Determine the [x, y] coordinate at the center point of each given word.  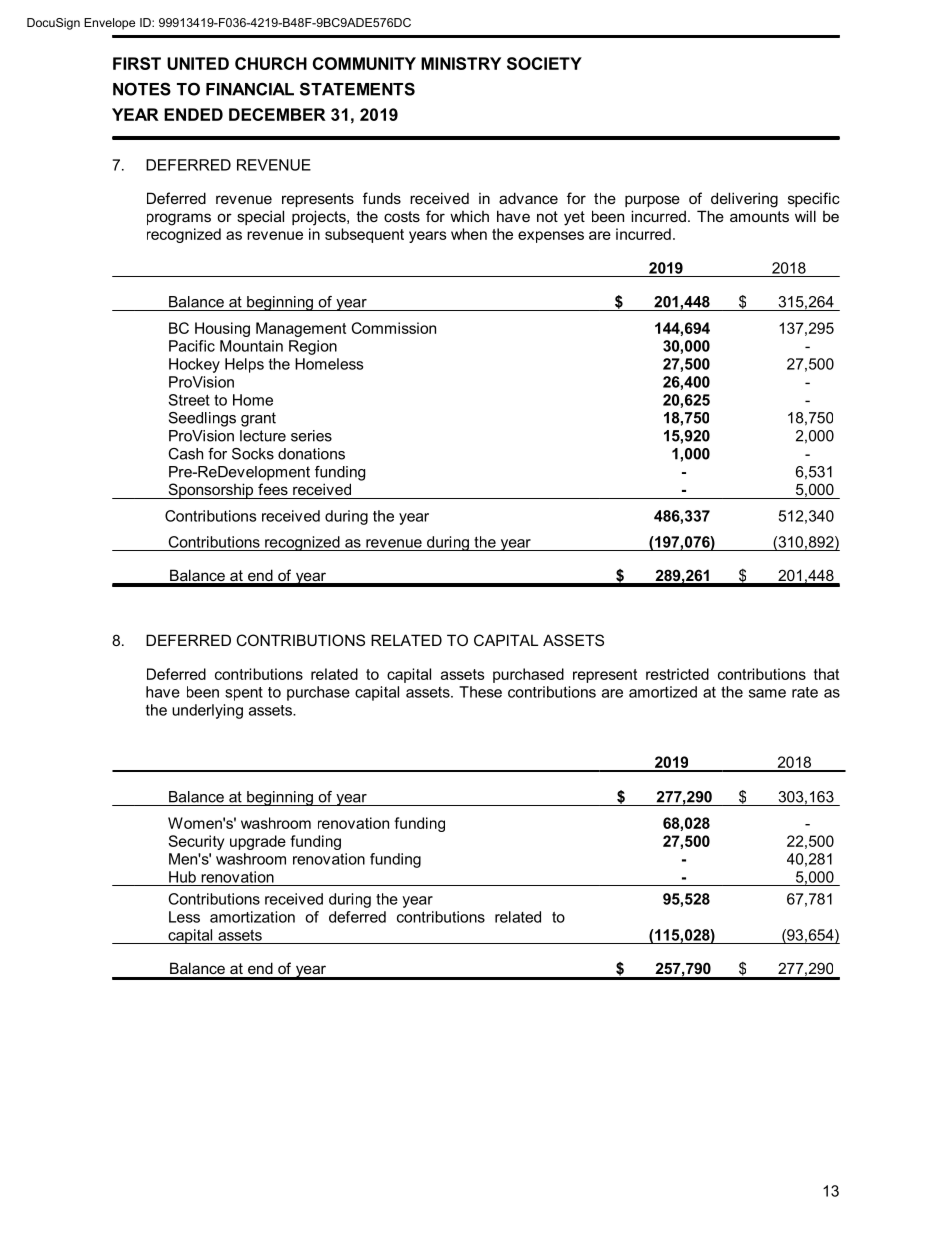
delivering [744, 200]
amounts [759, 216]
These [480, 692]
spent [244, 694]
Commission [394, 328]
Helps [244, 365]
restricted [677, 674]
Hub [182, 877]
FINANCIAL [250, 89]
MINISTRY [461, 63]
